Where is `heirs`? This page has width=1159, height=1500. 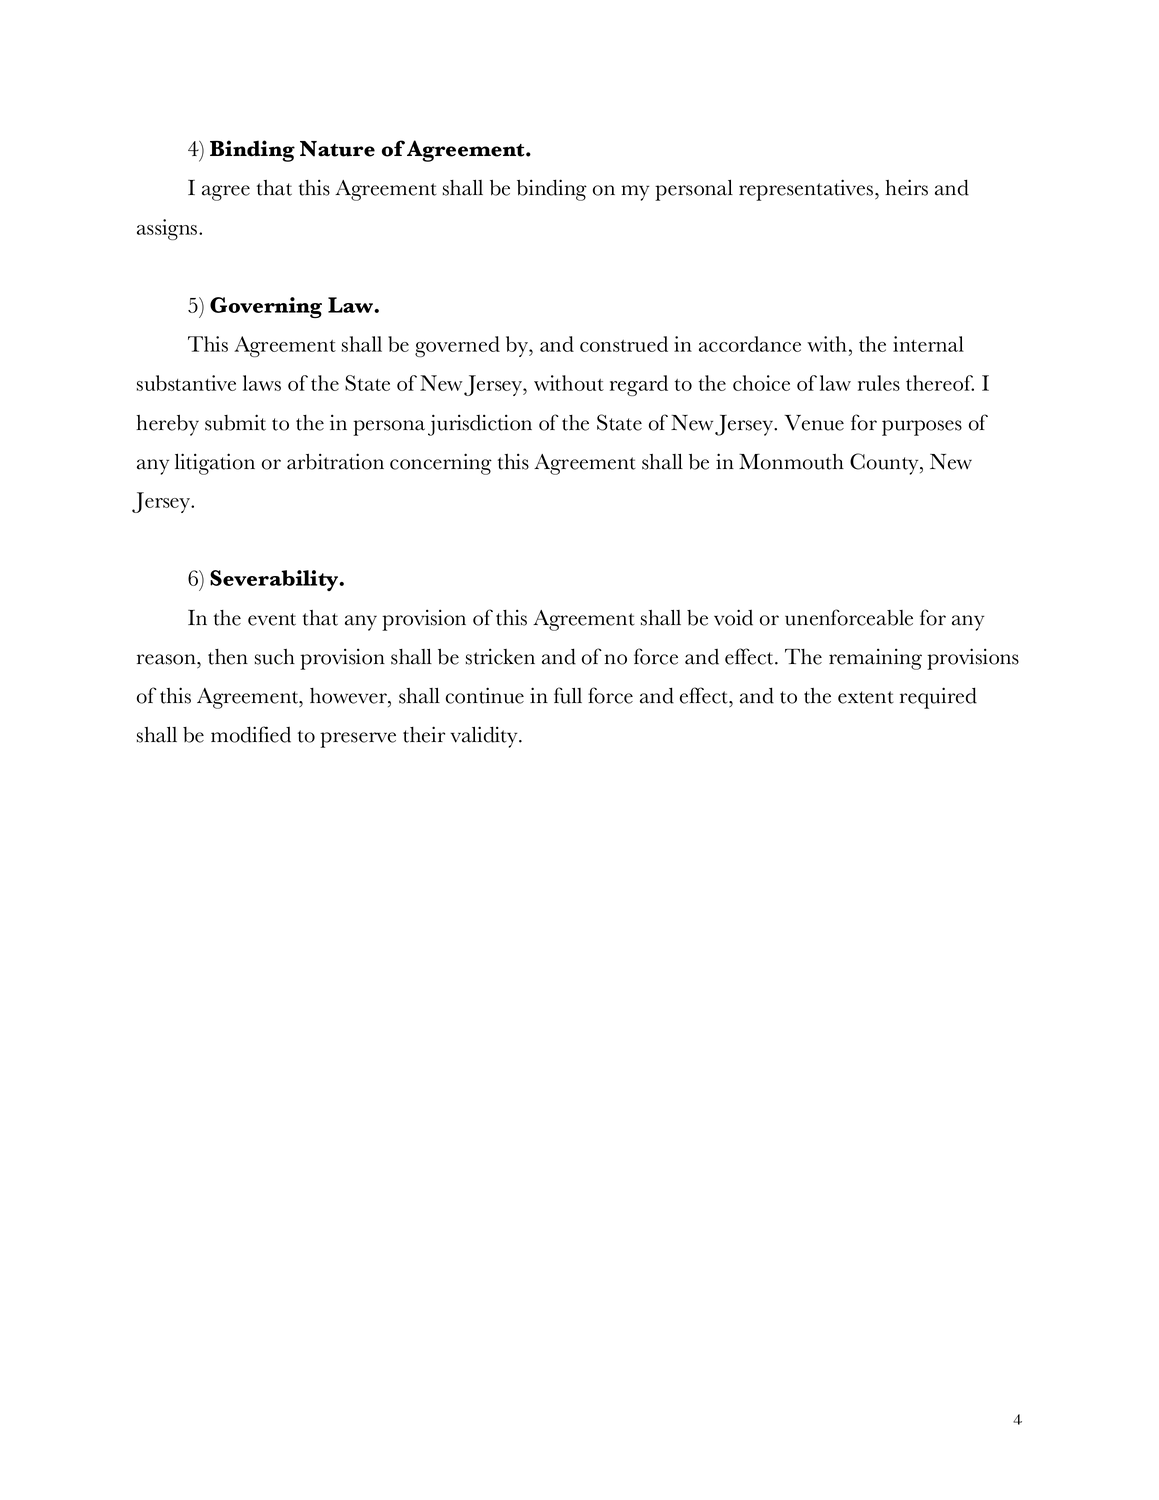
heirs is located at coordinates (906, 187).
